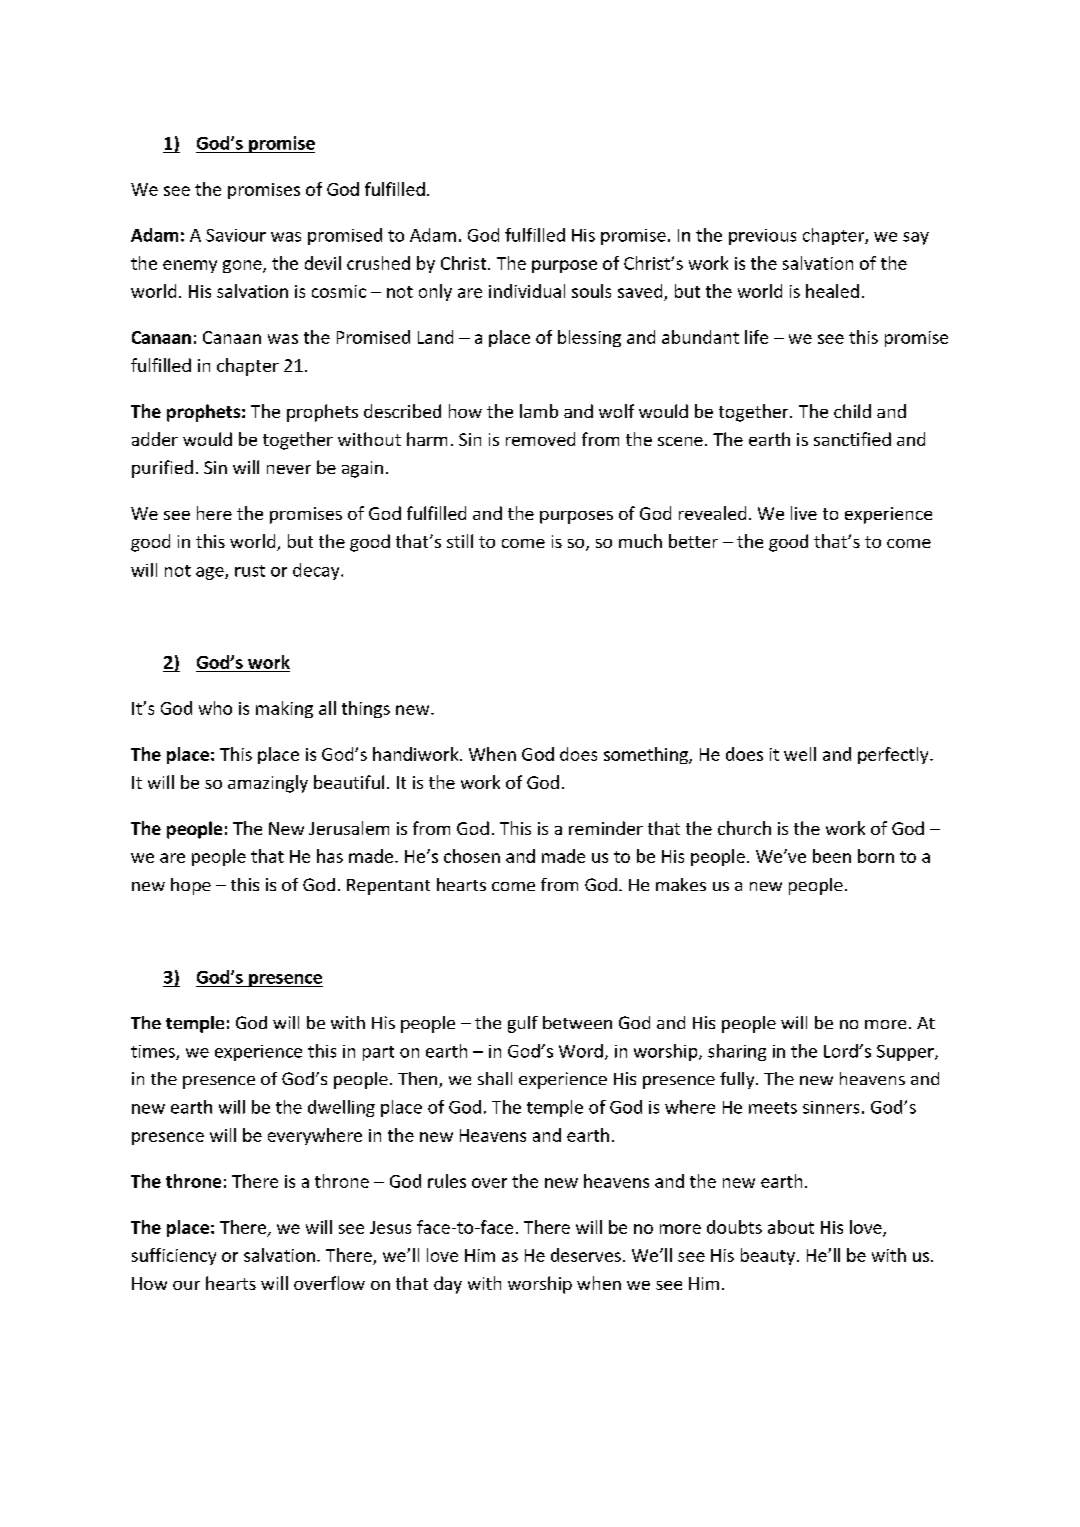  Describe the element at coordinates (804, 513) in the screenshot. I see `live` at that location.
